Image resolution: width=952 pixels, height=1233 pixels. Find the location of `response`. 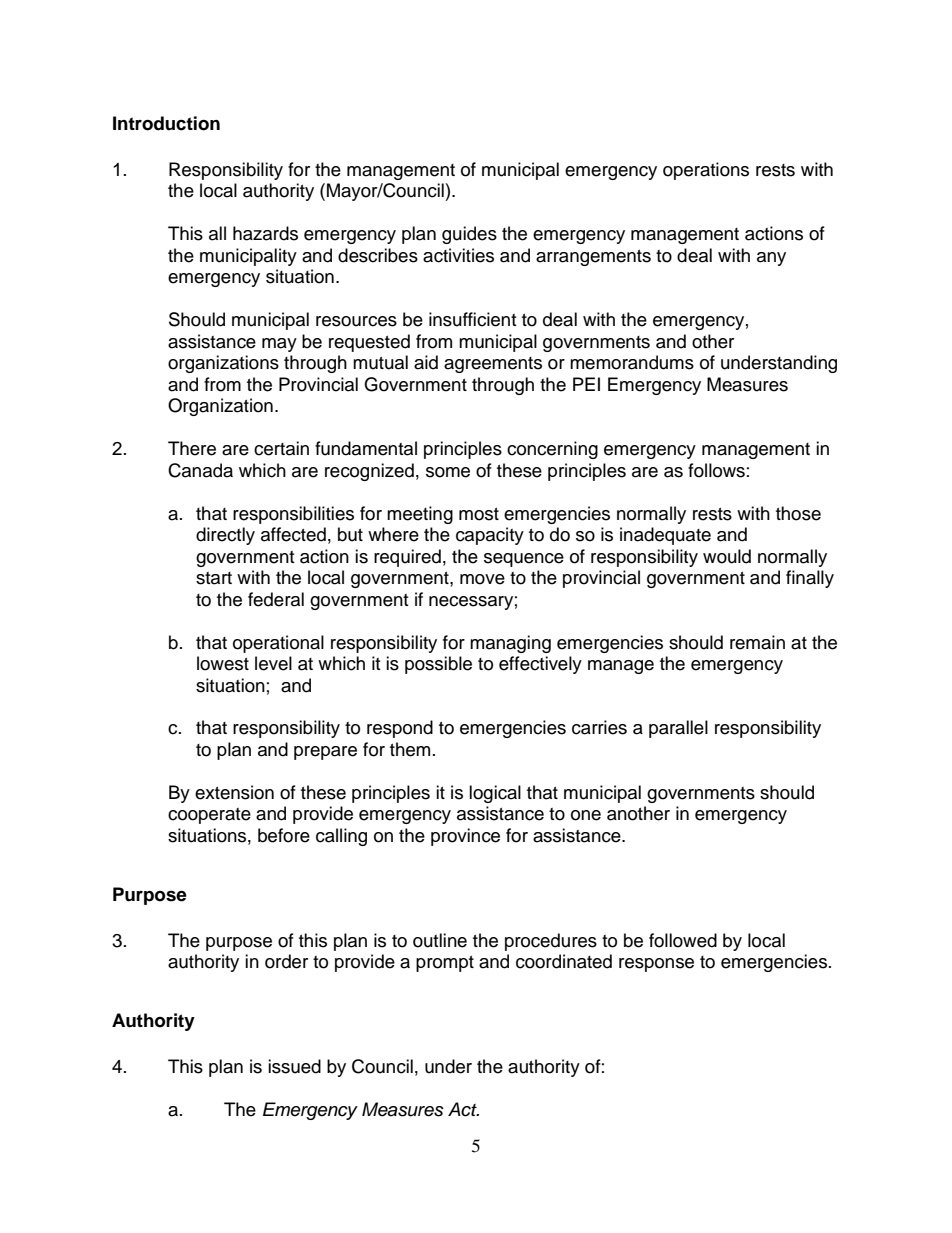

response is located at coordinates (656, 965).
